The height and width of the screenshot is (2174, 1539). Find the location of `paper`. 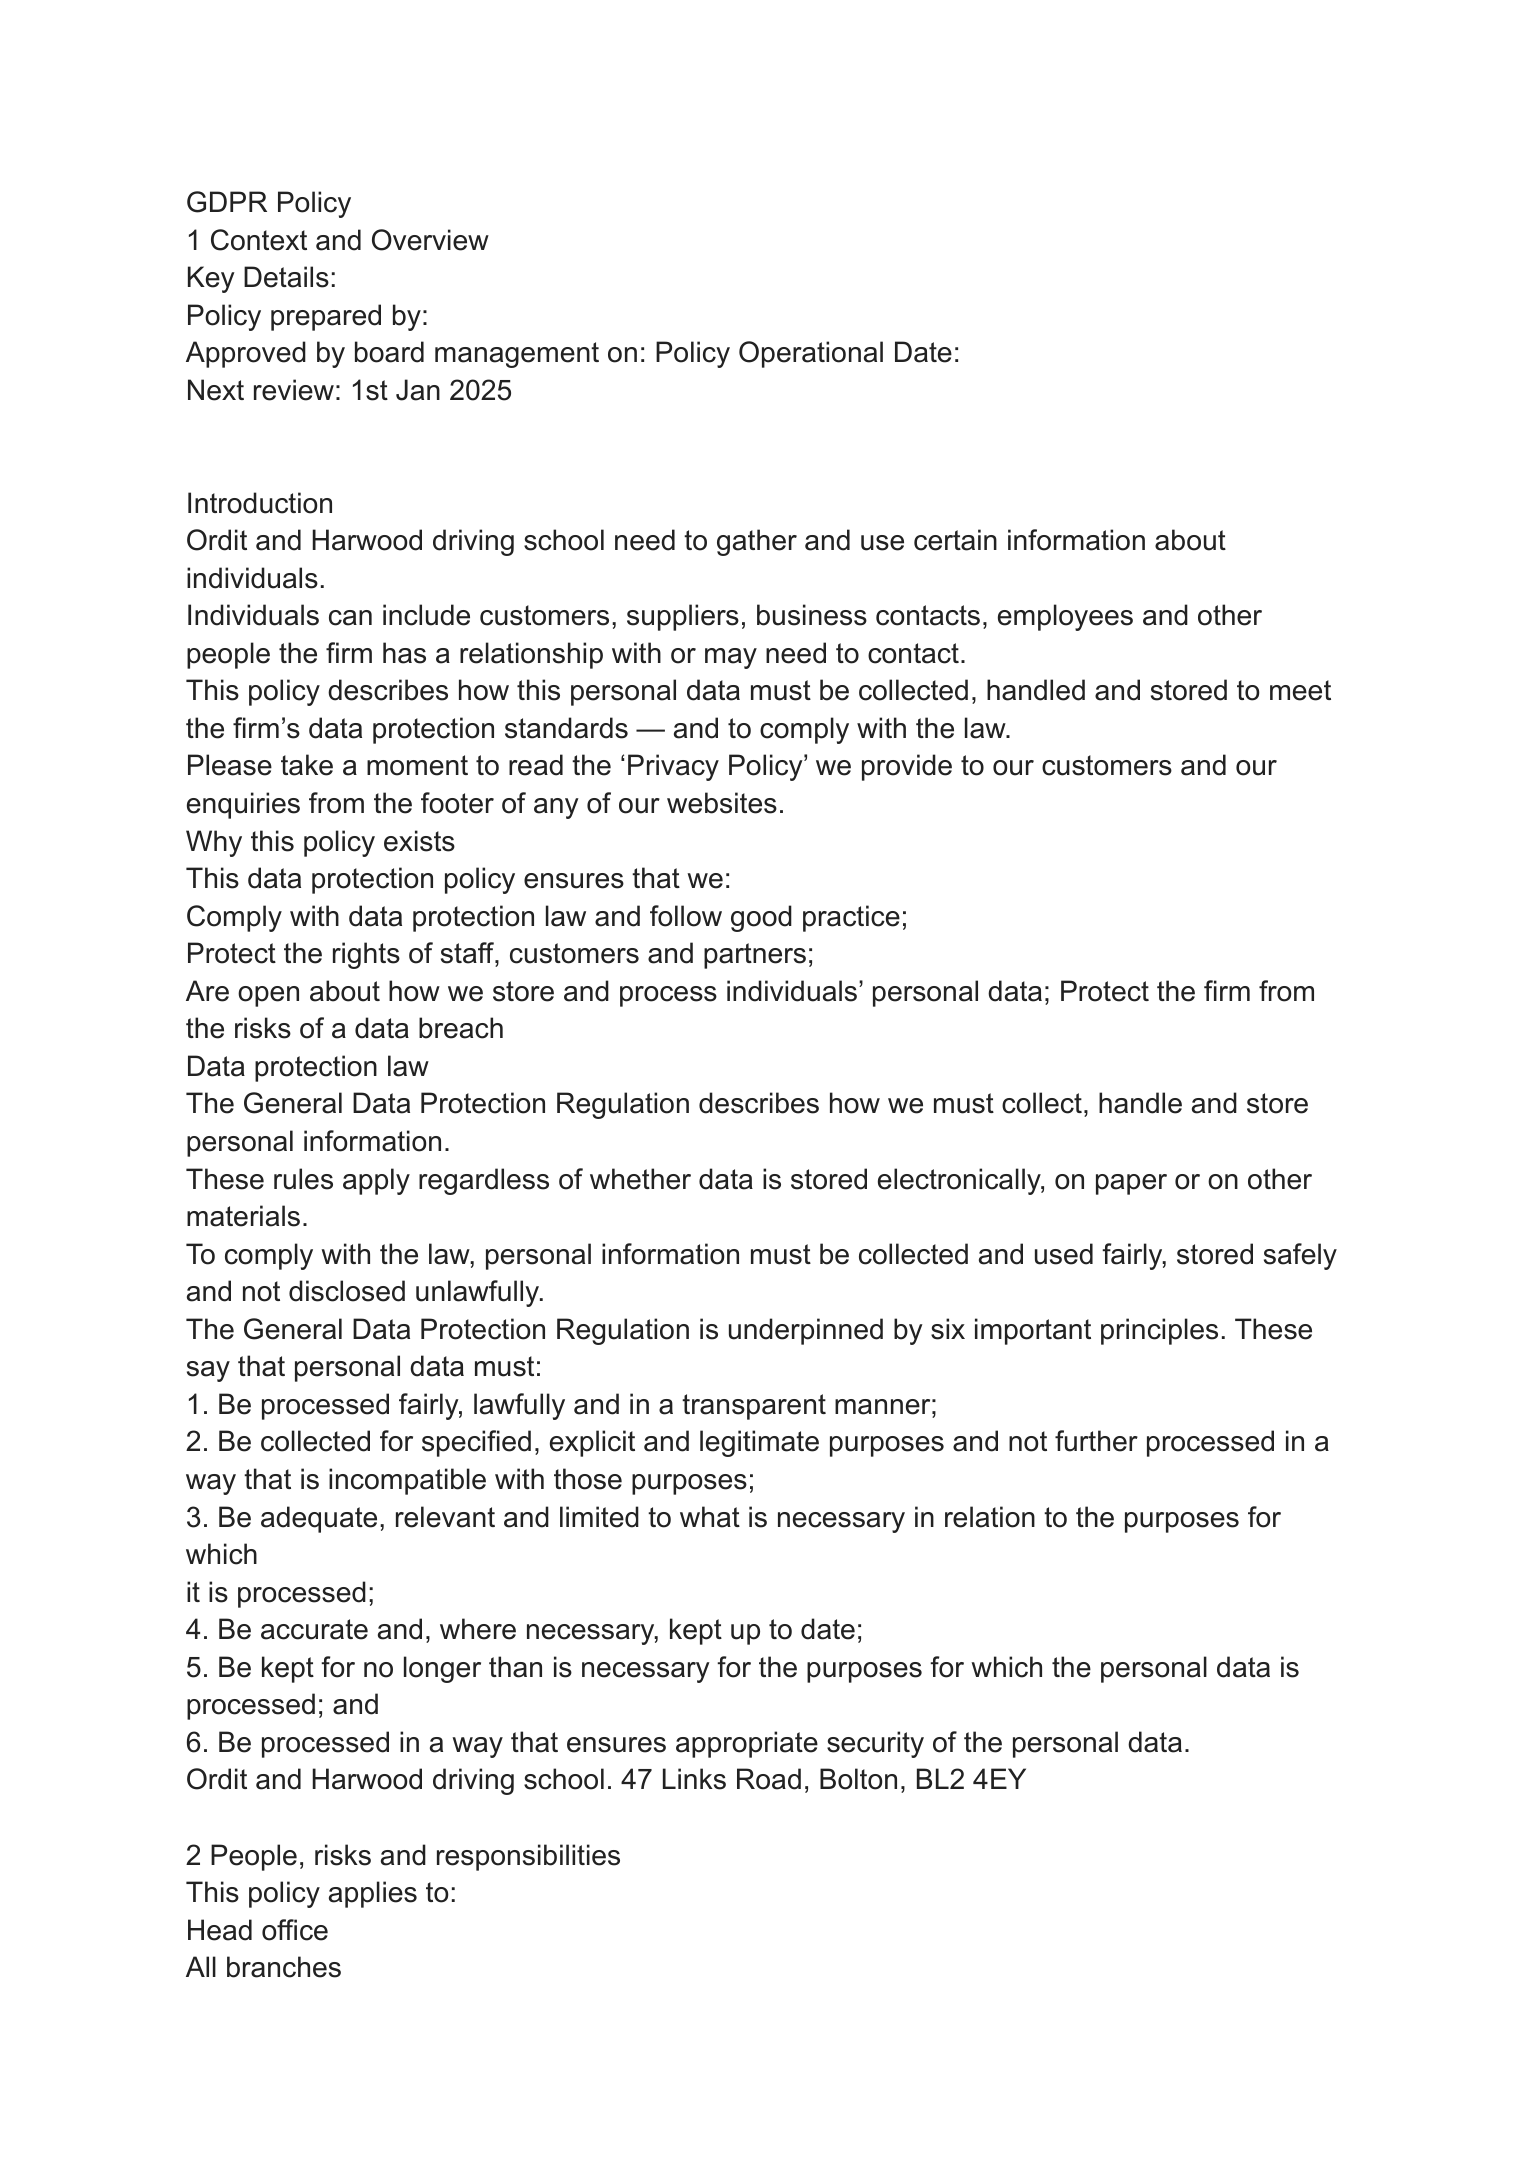

paper is located at coordinates (1131, 1184).
